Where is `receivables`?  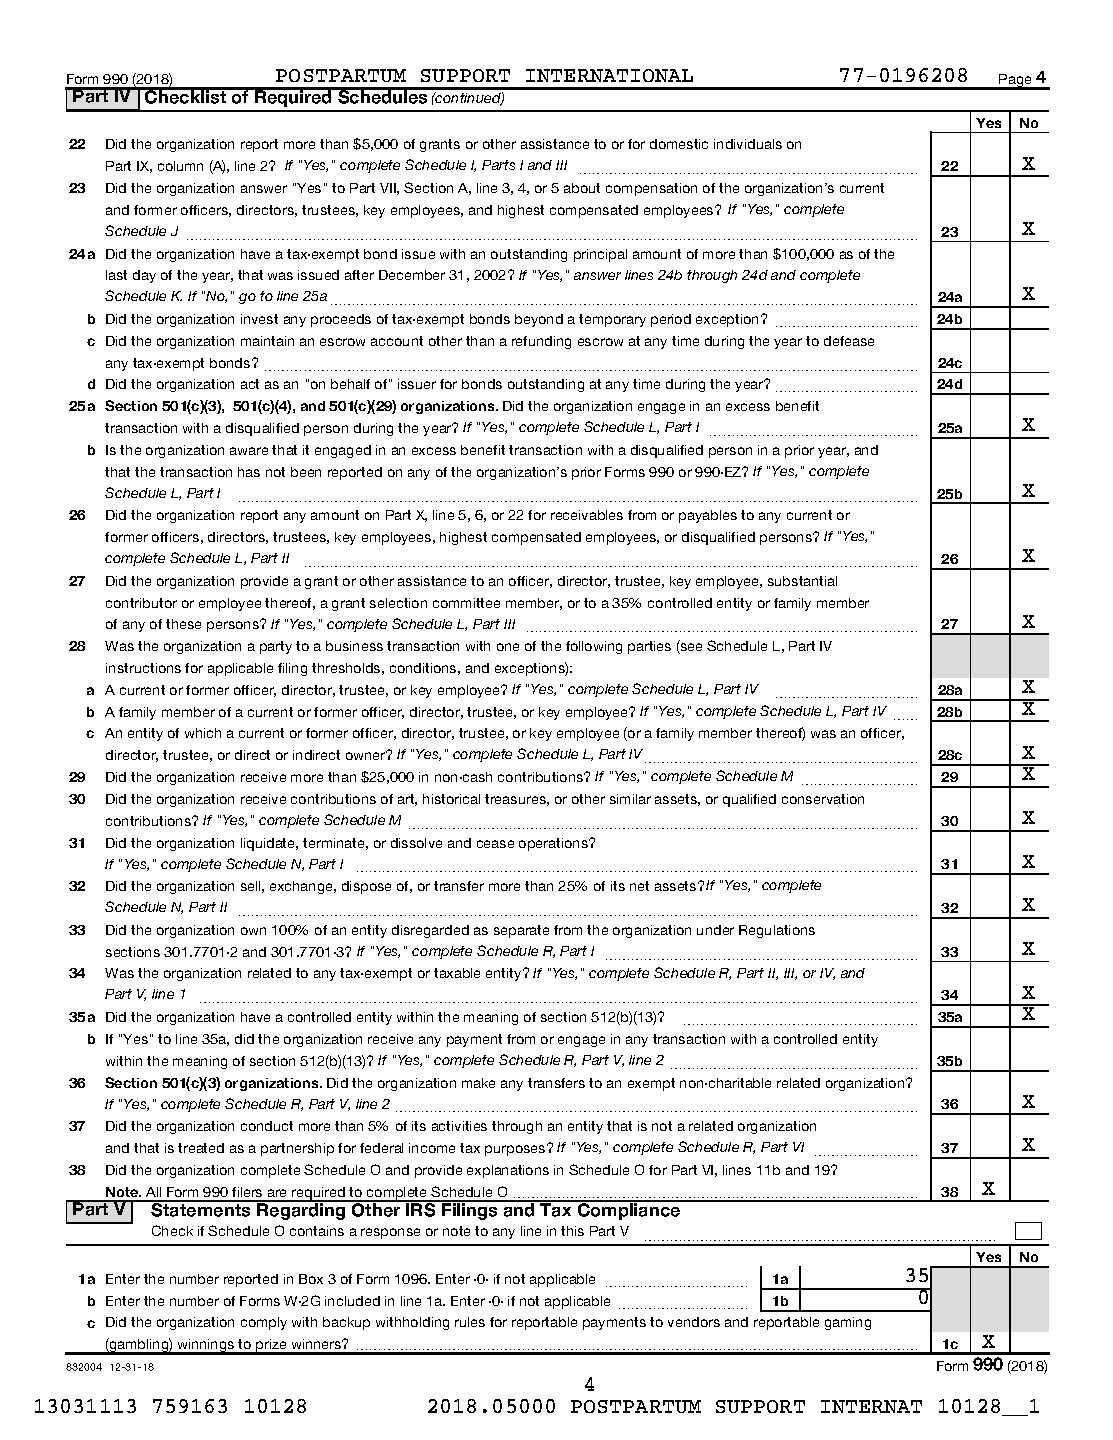 receivables is located at coordinates (587, 515).
